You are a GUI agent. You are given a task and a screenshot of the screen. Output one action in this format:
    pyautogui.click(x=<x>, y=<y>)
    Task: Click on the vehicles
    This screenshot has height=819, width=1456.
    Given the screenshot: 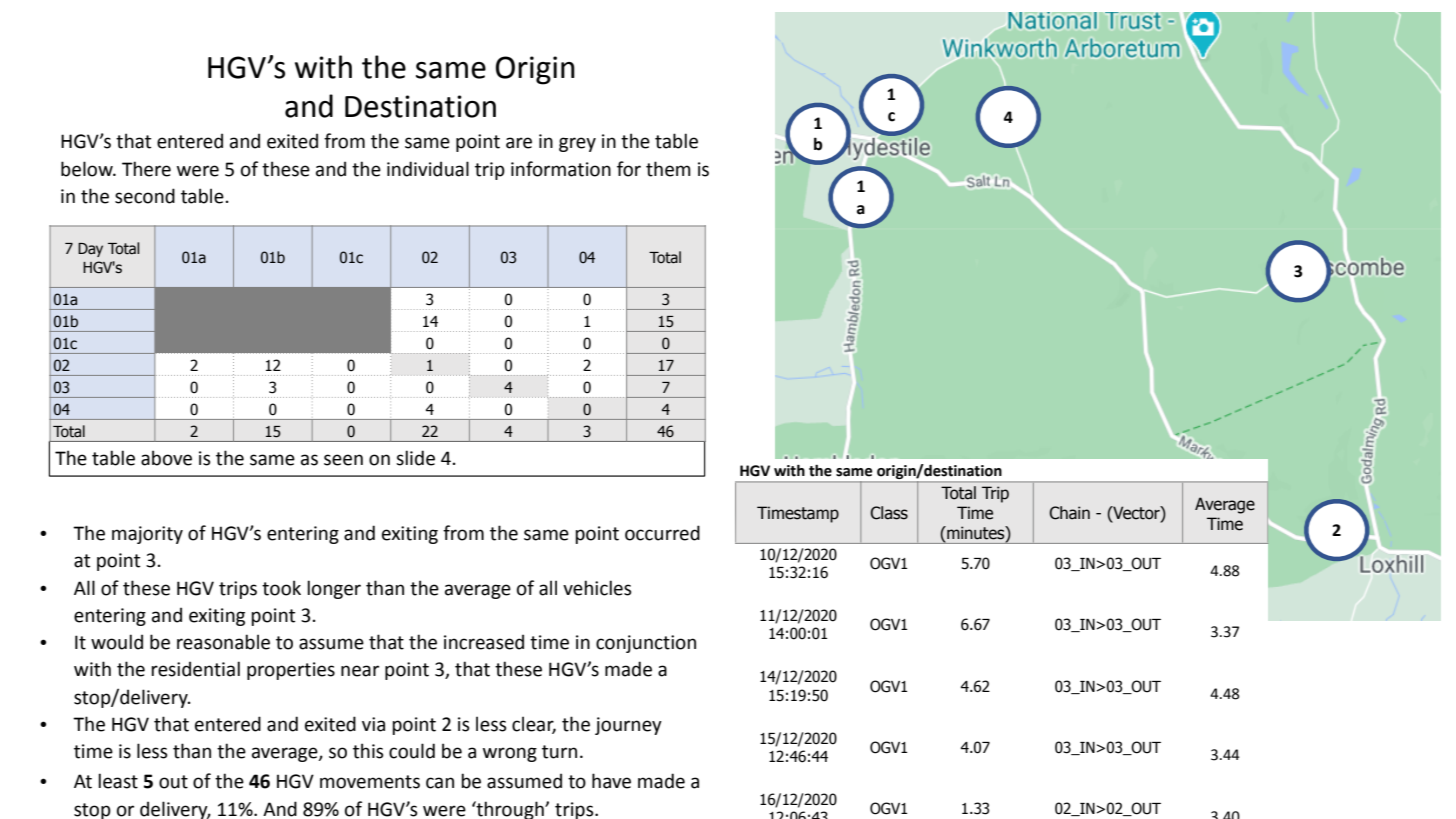 What is the action you would take?
    pyautogui.click(x=597, y=588)
